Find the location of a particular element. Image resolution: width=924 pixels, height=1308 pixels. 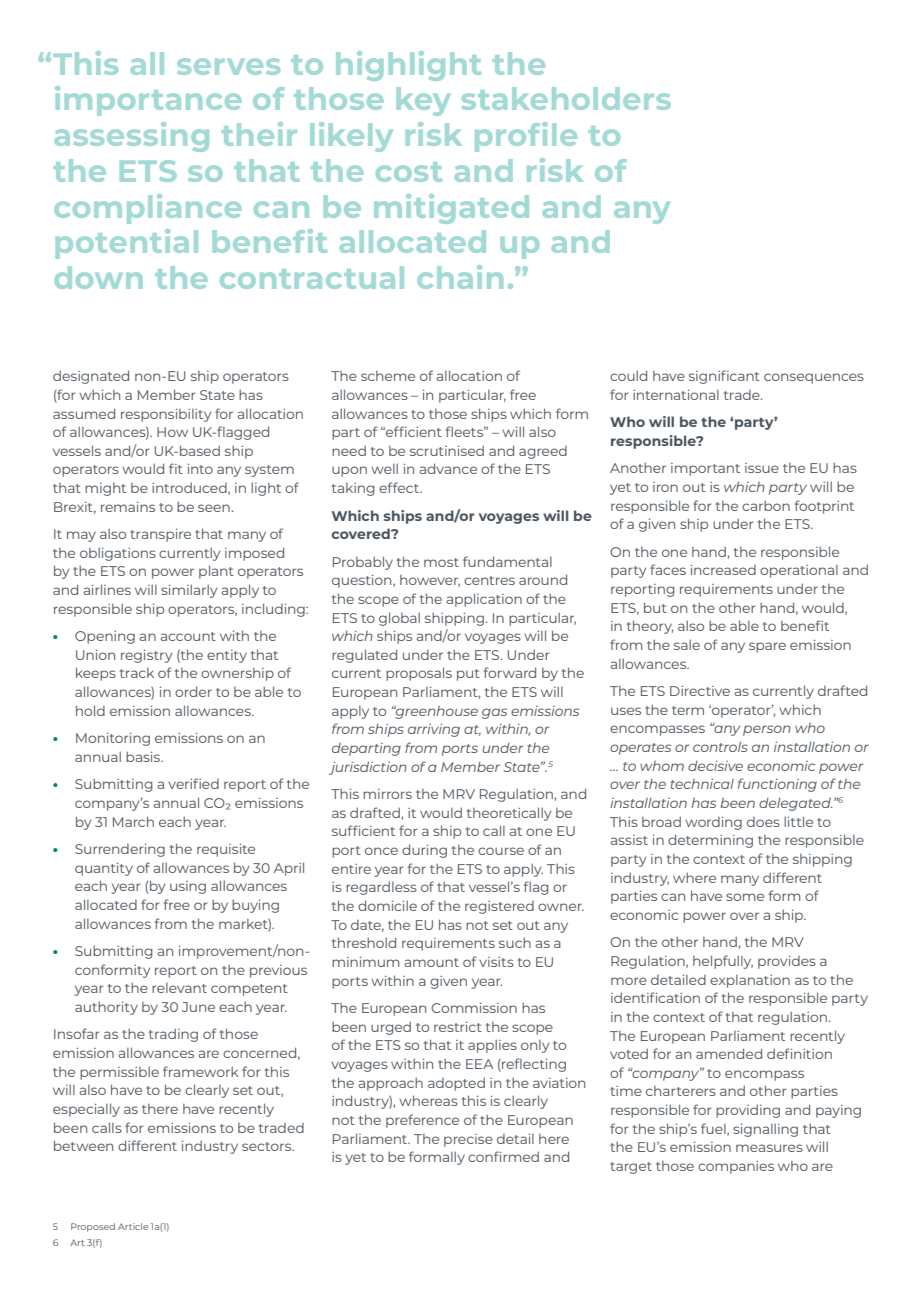

companies is located at coordinates (736, 1167).
